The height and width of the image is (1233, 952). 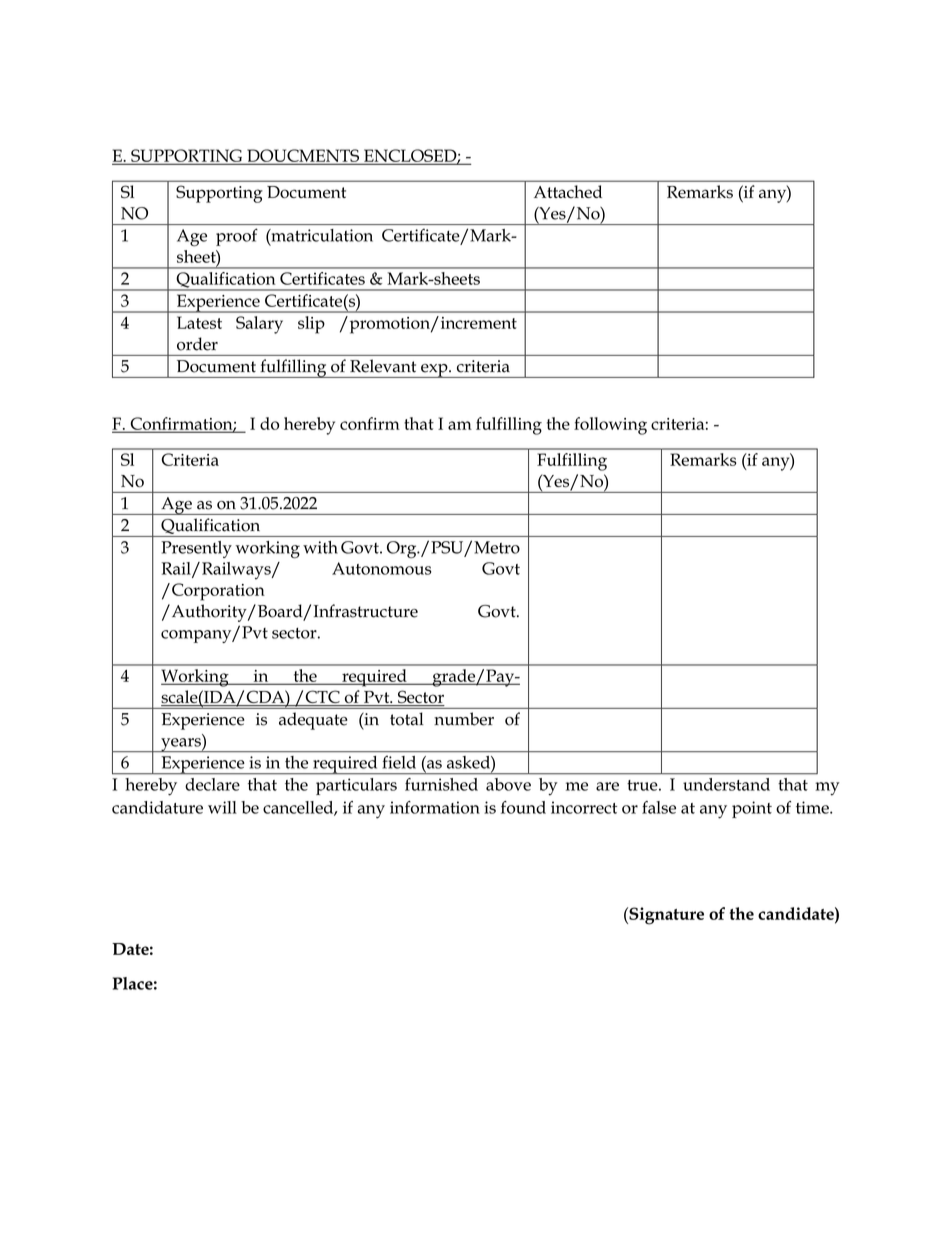 I want to click on with, so click(x=320, y=547).
